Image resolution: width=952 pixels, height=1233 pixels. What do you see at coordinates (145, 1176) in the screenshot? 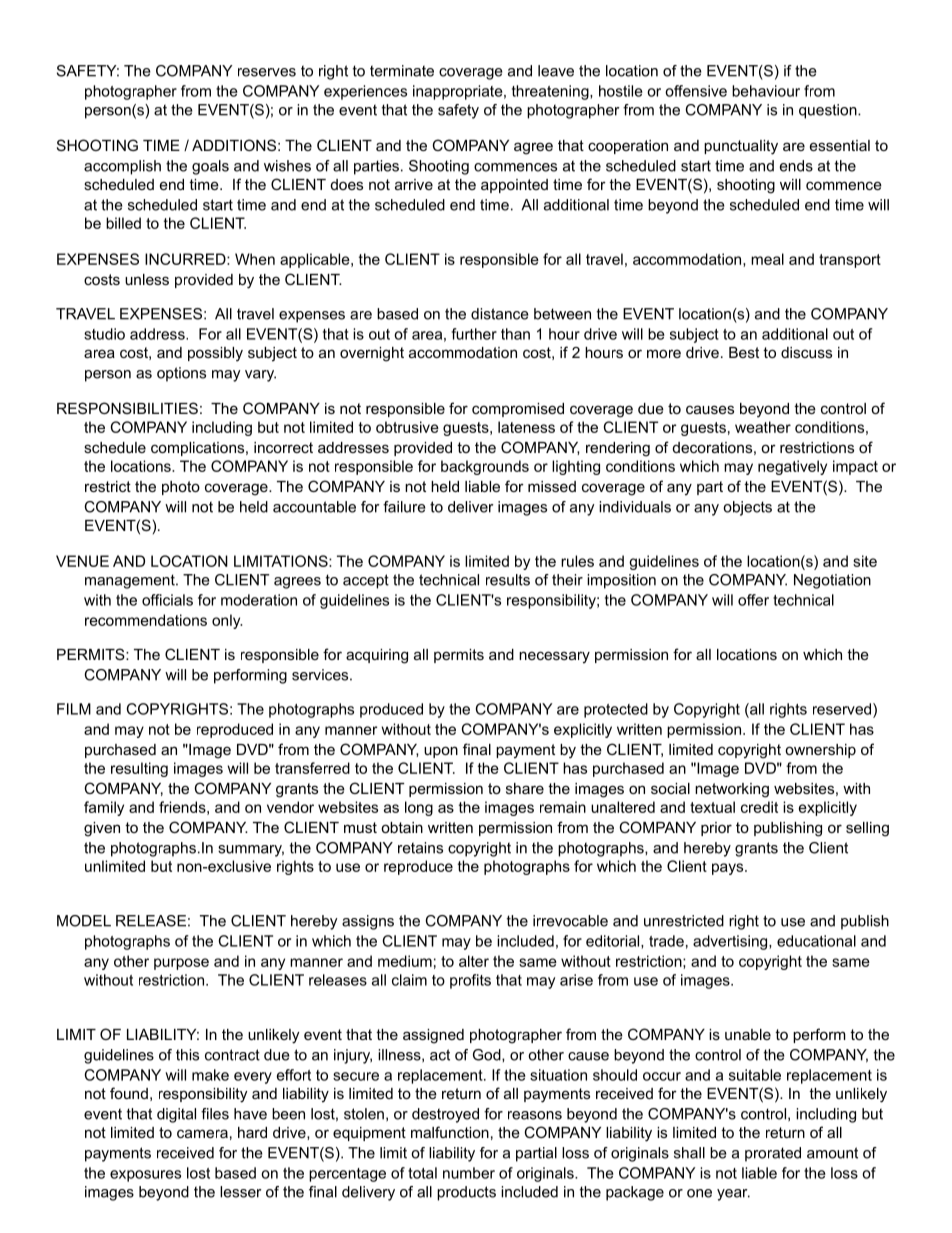
I see `exposures` at bounding box center [145, 1176].
